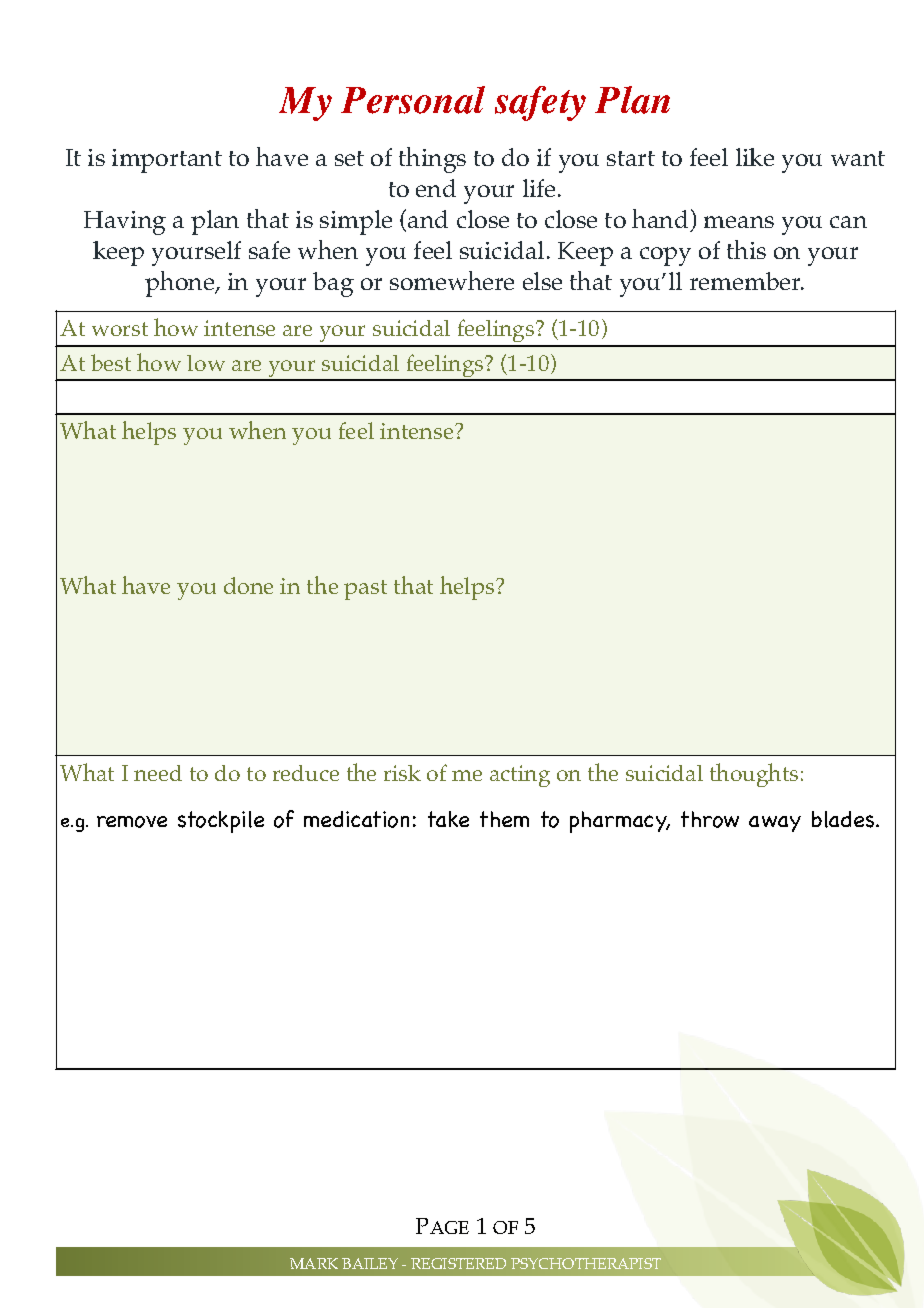 This screenshot has width=924, height=1308. What do you see at coordinates (248, 585) in the screenshot?
I see `done` at bounding box center [248, 585].
